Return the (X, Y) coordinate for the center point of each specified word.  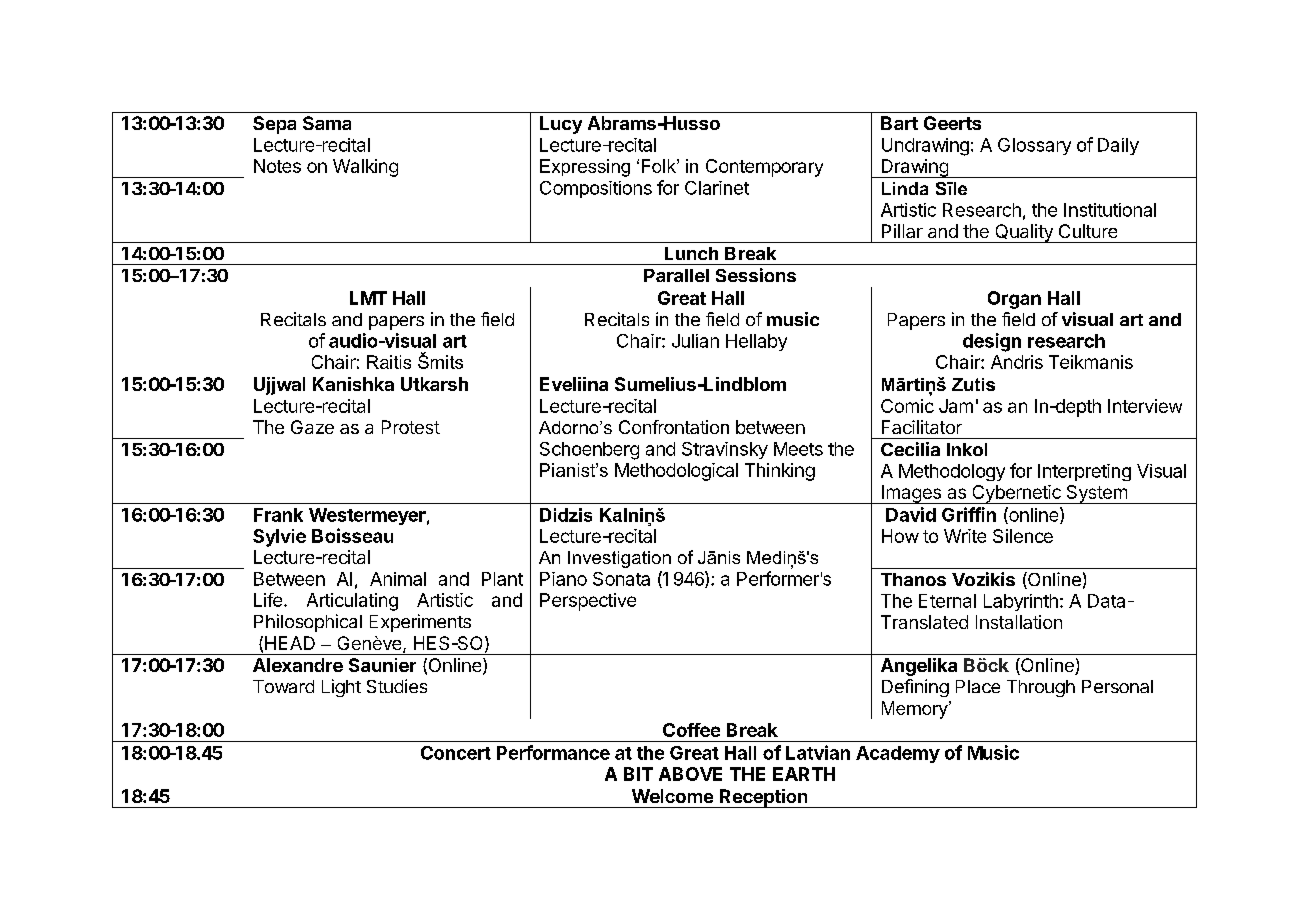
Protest (411, 427)
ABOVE (690, 774)
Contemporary (764, 168)
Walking (365, 168)
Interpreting (1084, 472)
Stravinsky (725, 450)
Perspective (588, 602)
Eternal (947, 601)
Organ (1014, 300)
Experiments (420, 623)
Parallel (676, 275)
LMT (368, 298)
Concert (456, 753)
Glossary (1034, 146)
